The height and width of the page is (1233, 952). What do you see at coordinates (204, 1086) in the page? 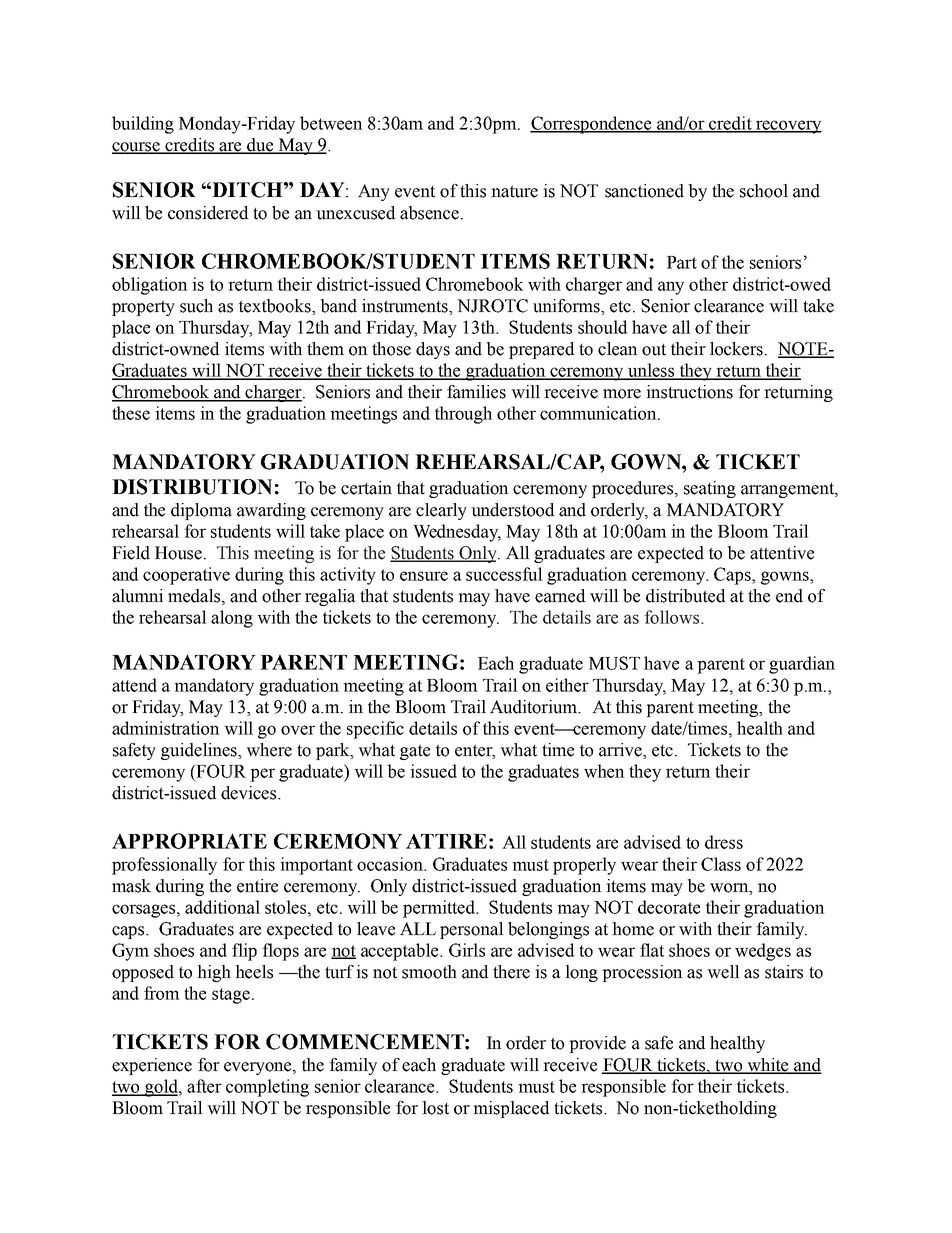
I see `after` at bounding box center [204, 1086].
